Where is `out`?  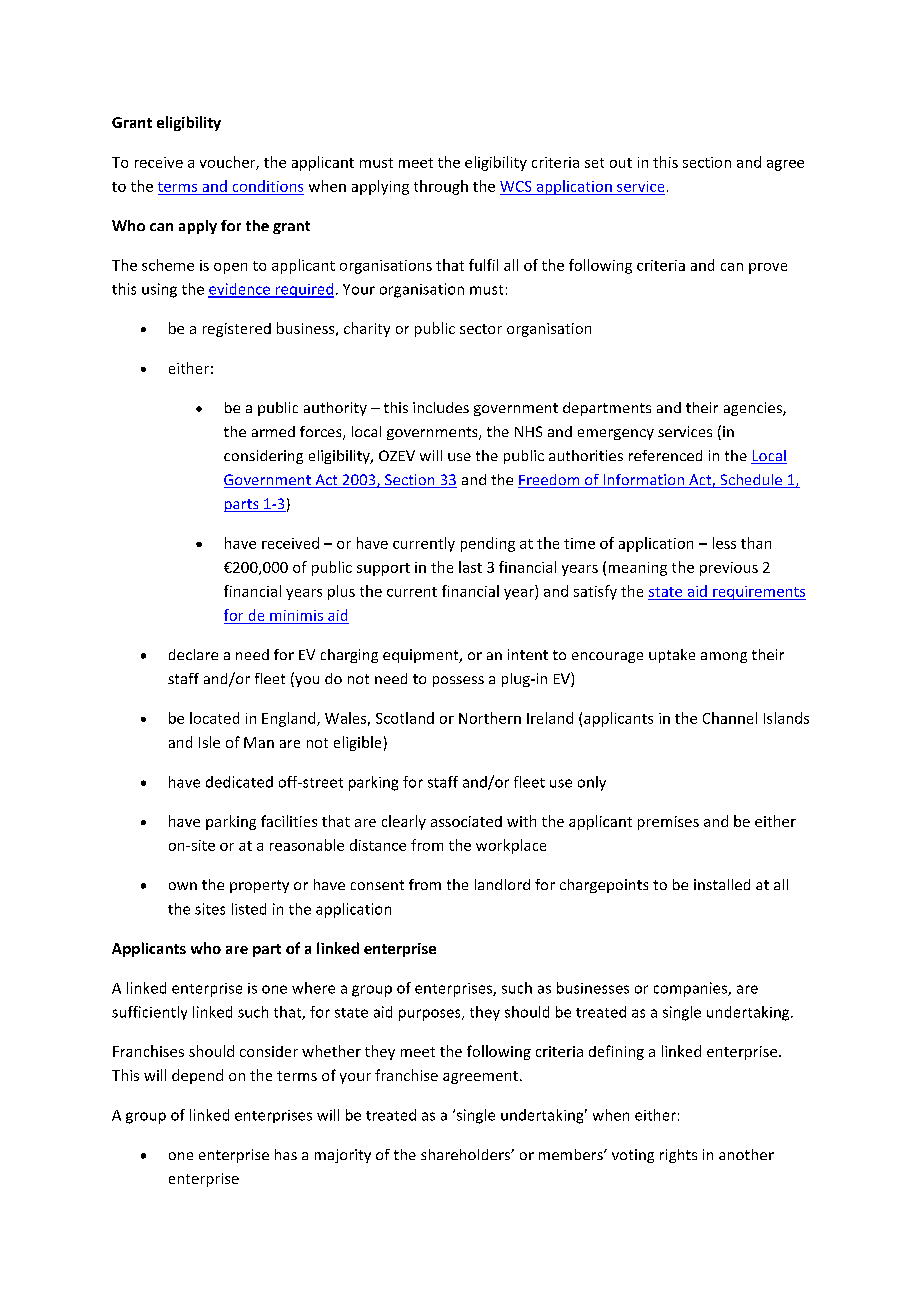
out is located at coordinates (621, 163).
